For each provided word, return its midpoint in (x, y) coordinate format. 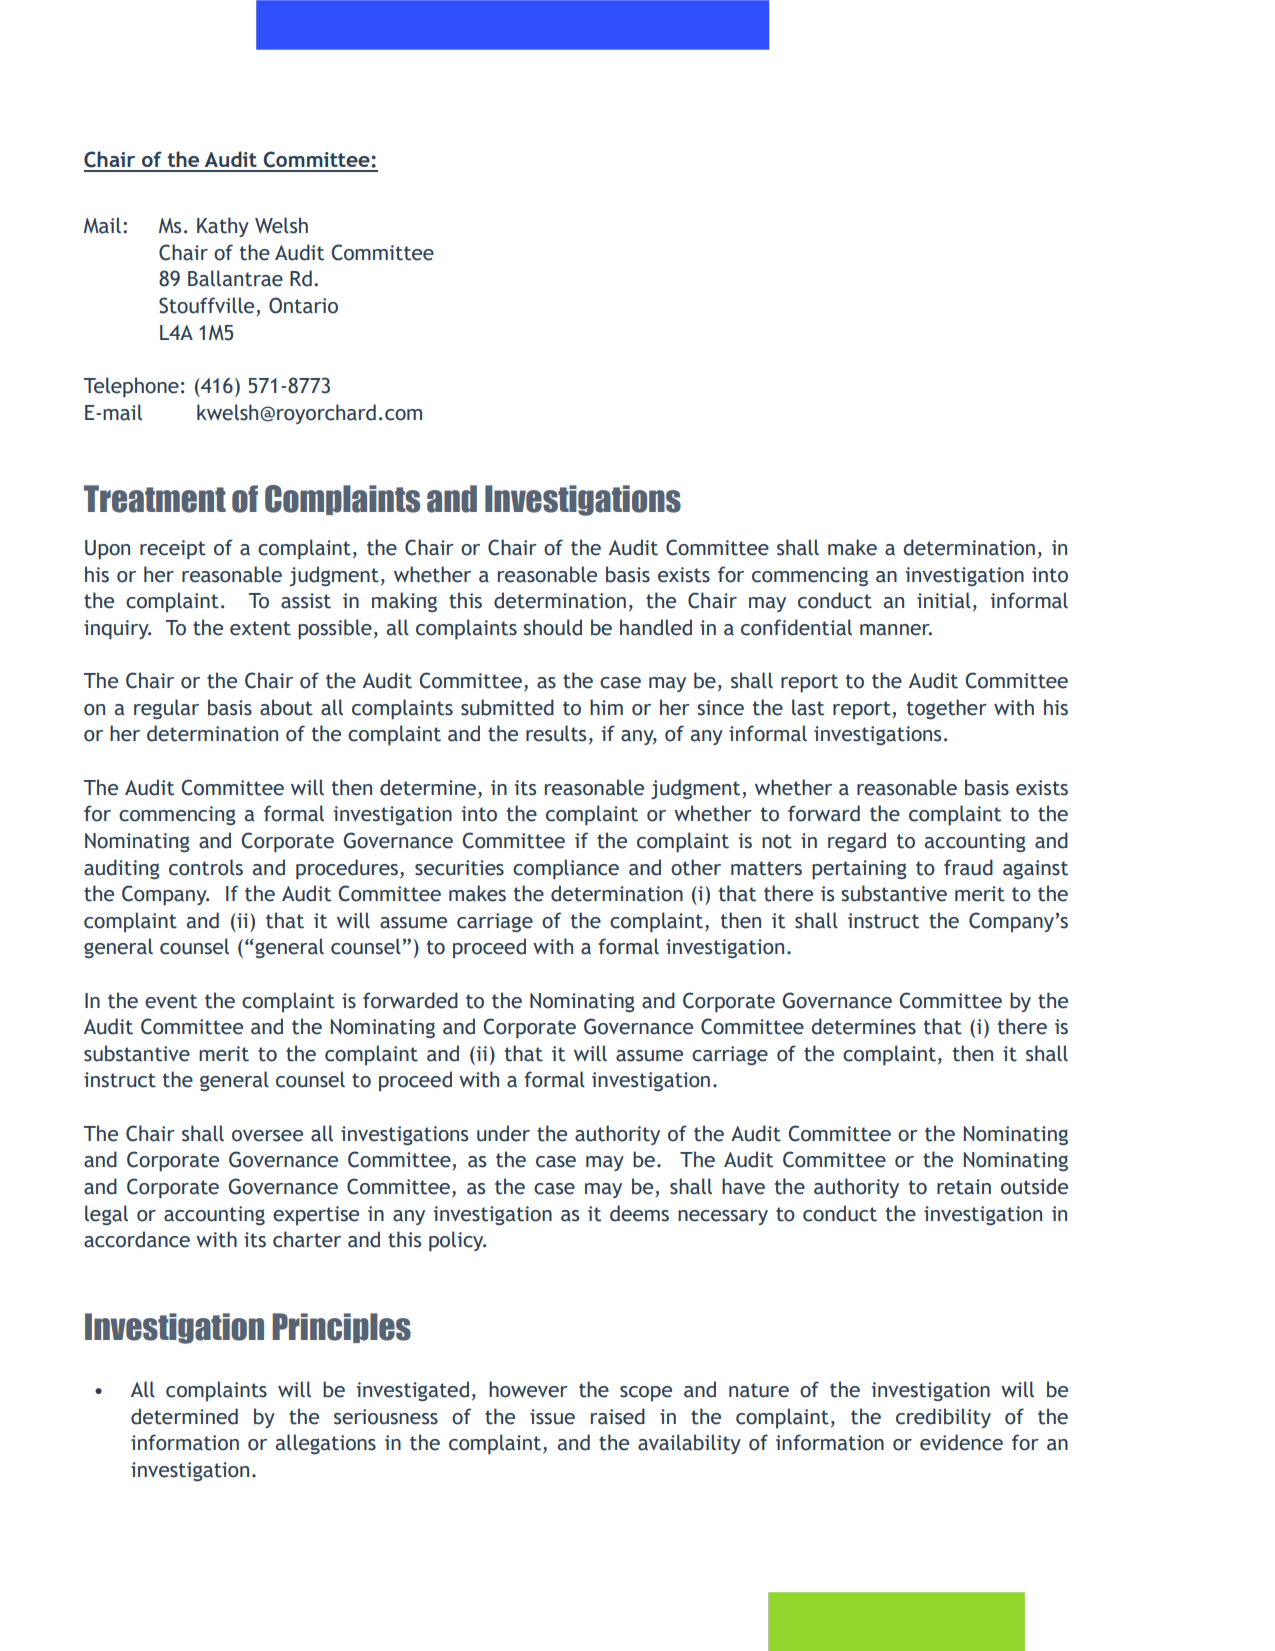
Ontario (303, 305)
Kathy (223, 227)
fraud (968, 867)
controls (206, 867)
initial (944, 600)
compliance (566, 869)
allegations (326, 1444)
